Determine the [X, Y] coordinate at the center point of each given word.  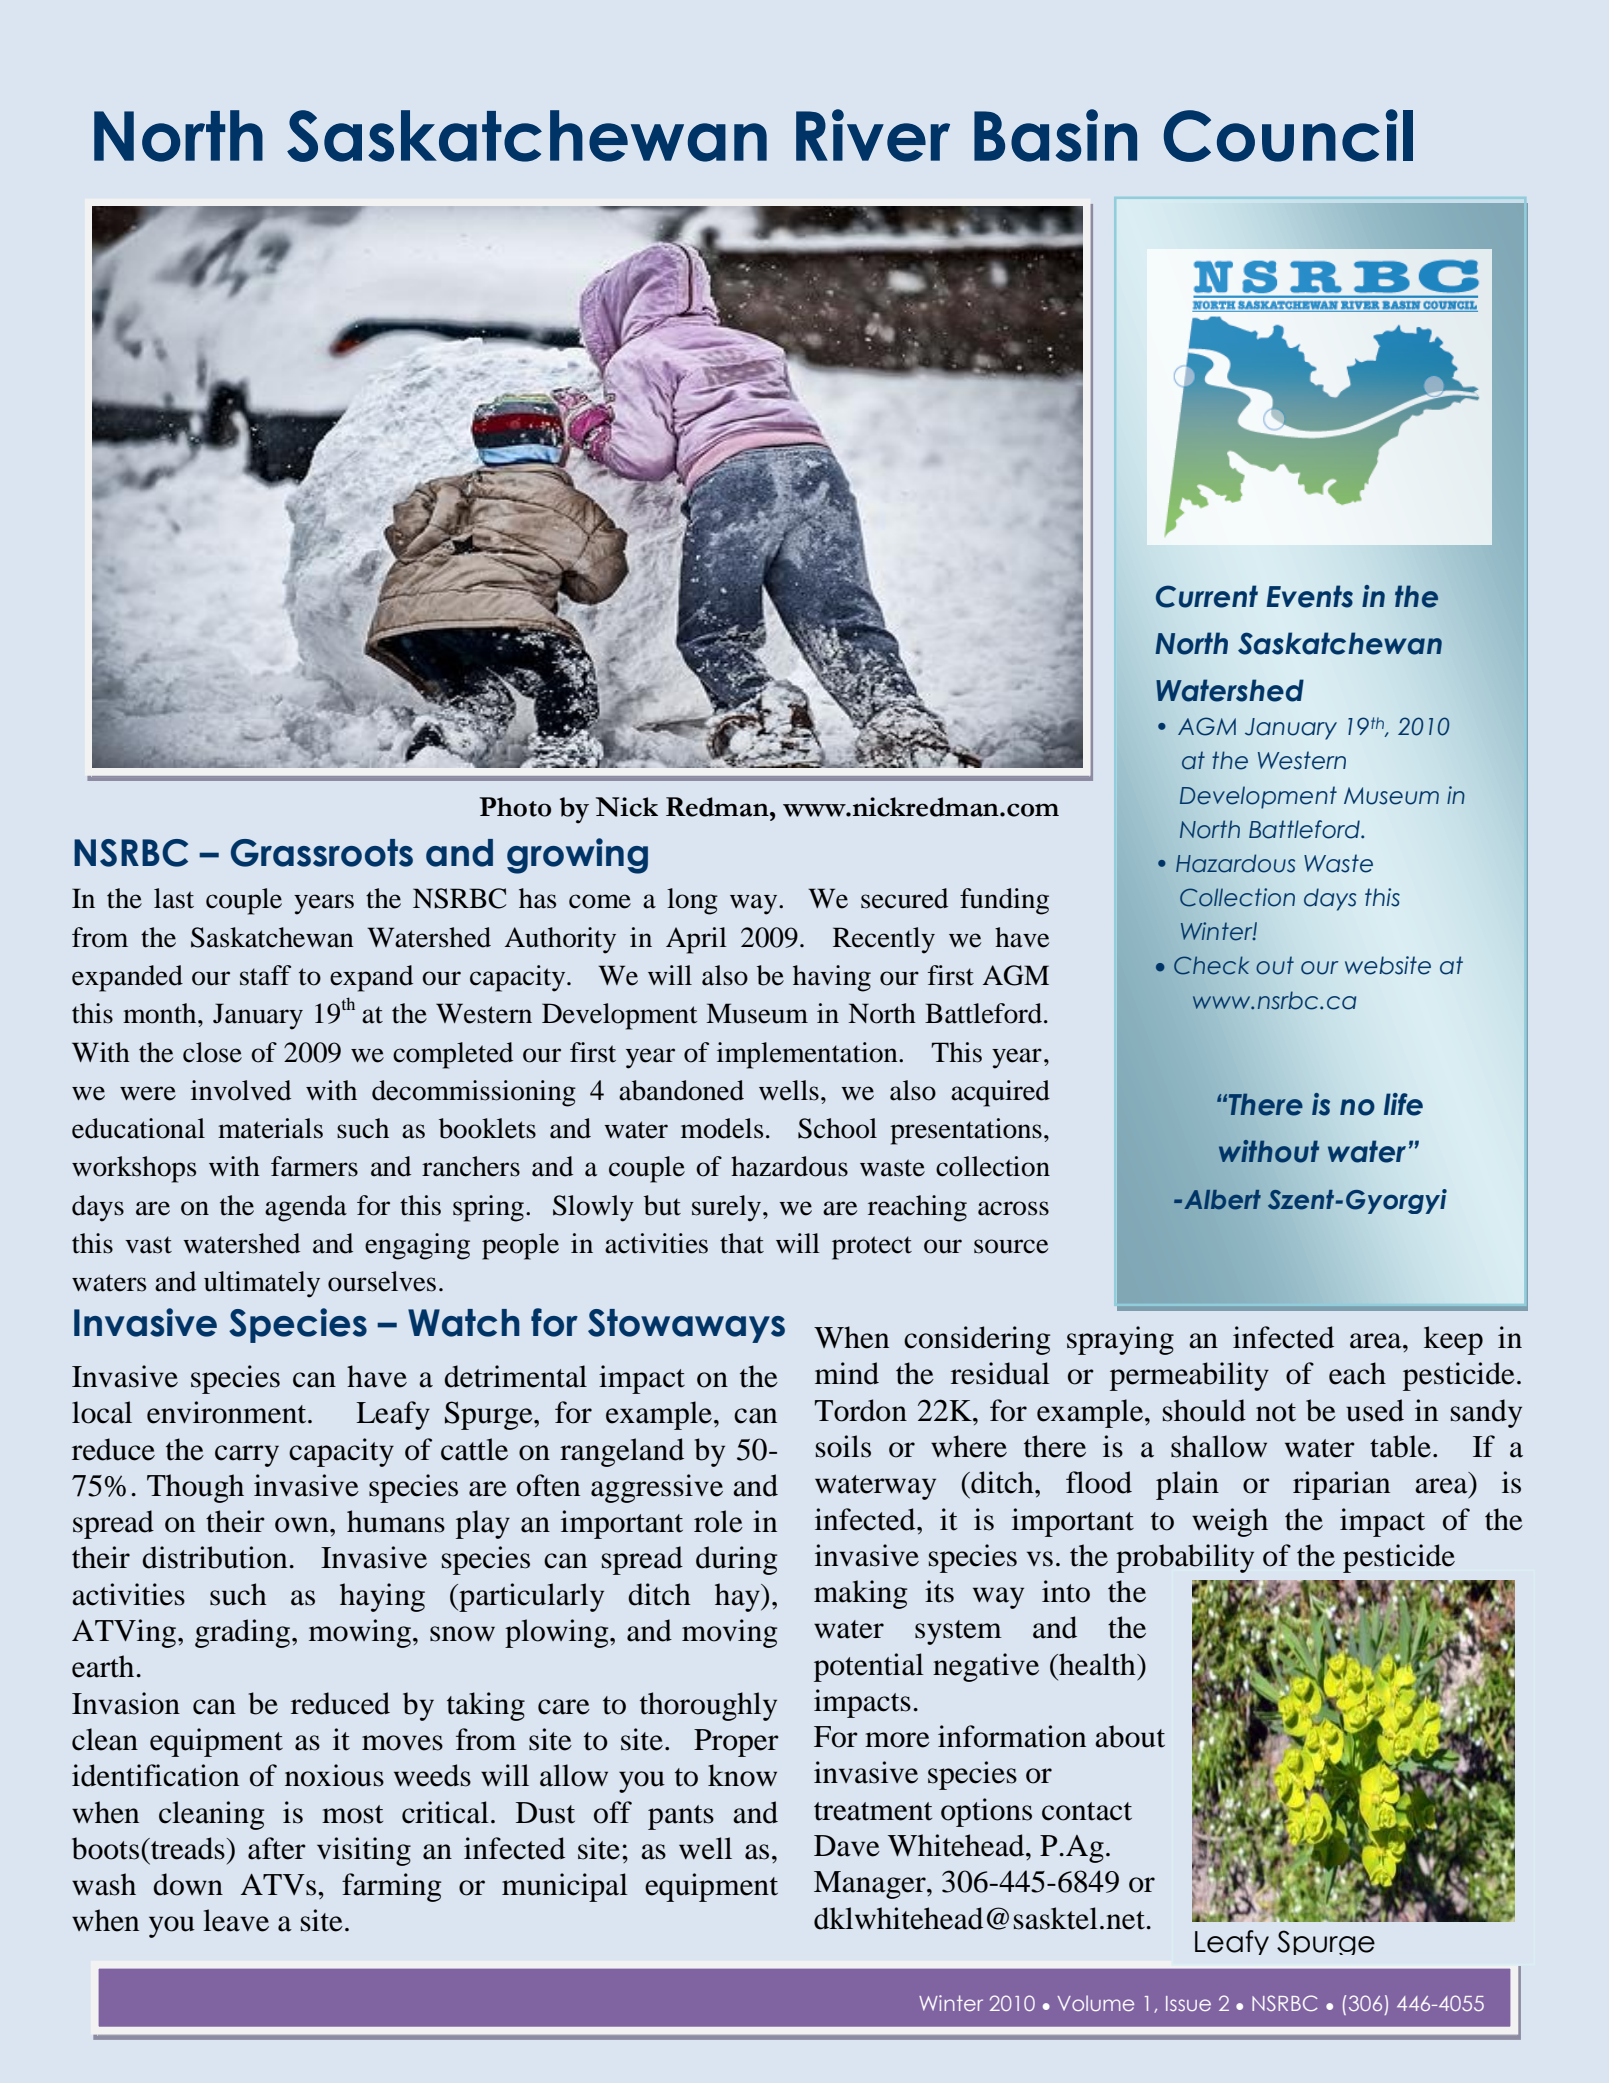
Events [1309, 596]
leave [236, 1920]
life [1403, 1104]
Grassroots [322, 853]
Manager [871, 1885]
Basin [1055, 135]
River [873, 135]
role [718, 1521]
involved [241, 1090]
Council [1288, 135]
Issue [1188, 2003]
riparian [1341, 1485]
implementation [808, 1055]
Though [195, 1488]
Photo [515, 807]
